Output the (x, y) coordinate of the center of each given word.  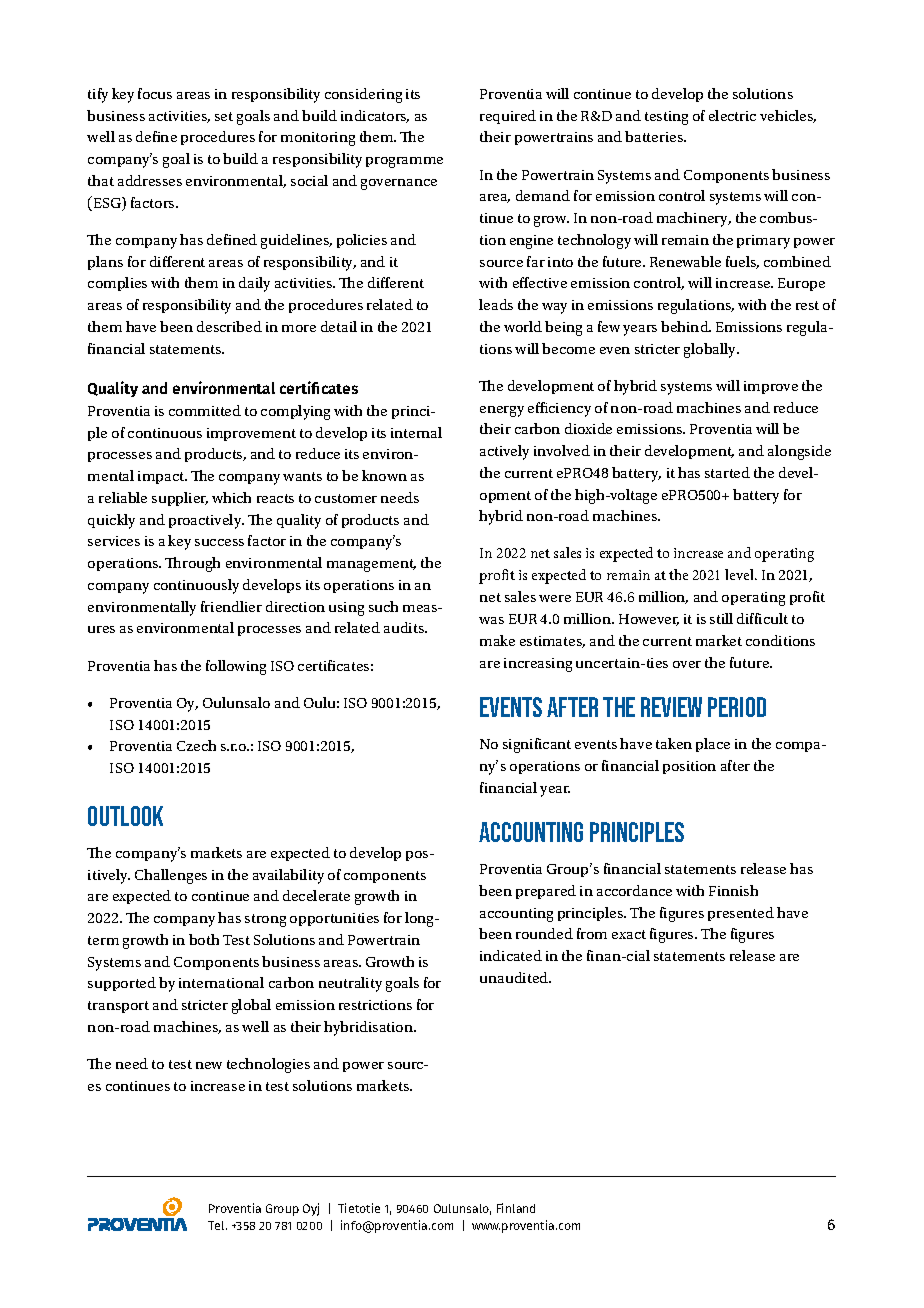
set (224, 116)
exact (629, 934)
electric (732, 115)
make (497, 640)
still (721, 618)
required (508, 117)
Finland (516, 1208)
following (236, 667)
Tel (217, 1225)
